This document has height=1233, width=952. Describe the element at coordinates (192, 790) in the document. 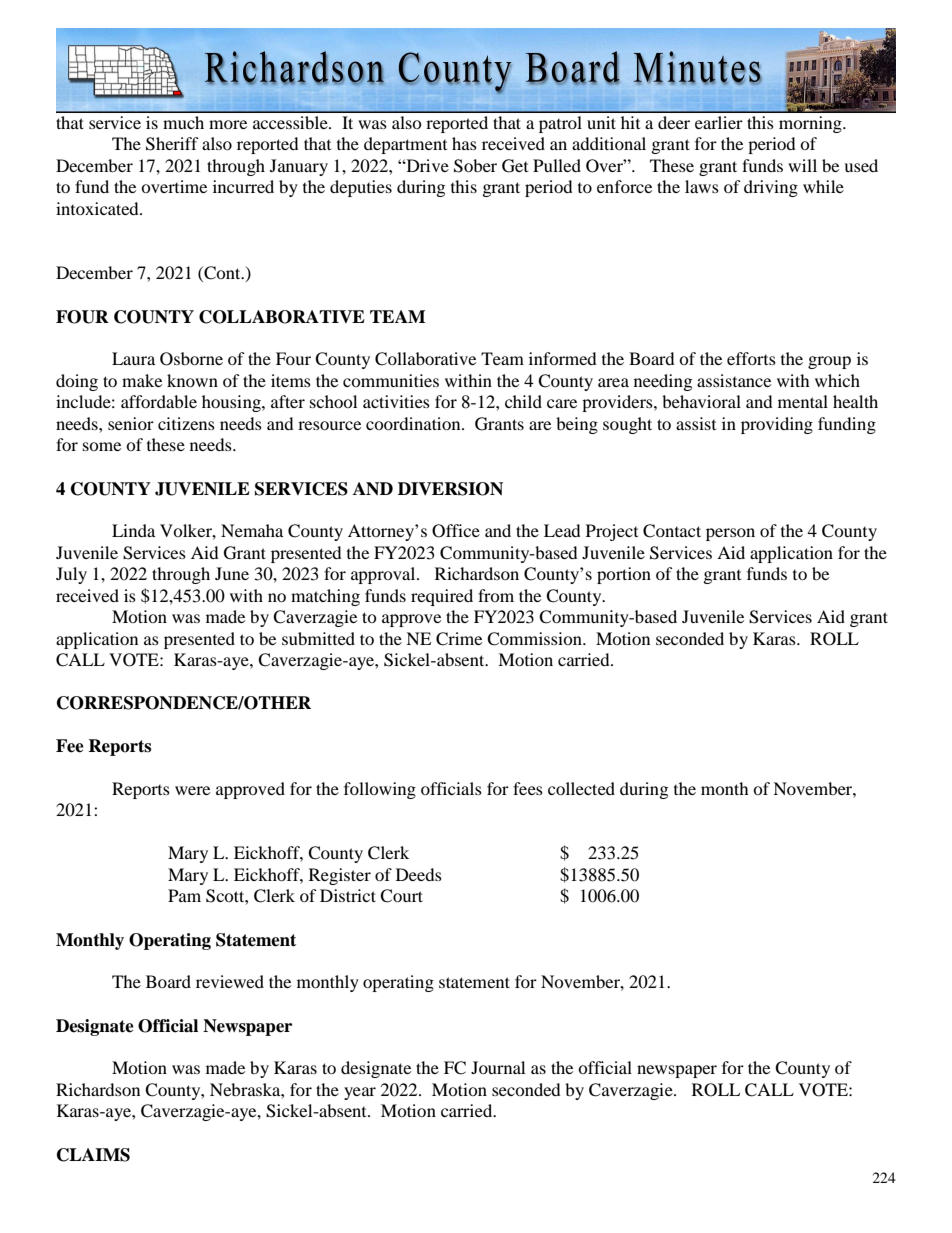

I see `were` at that location.
